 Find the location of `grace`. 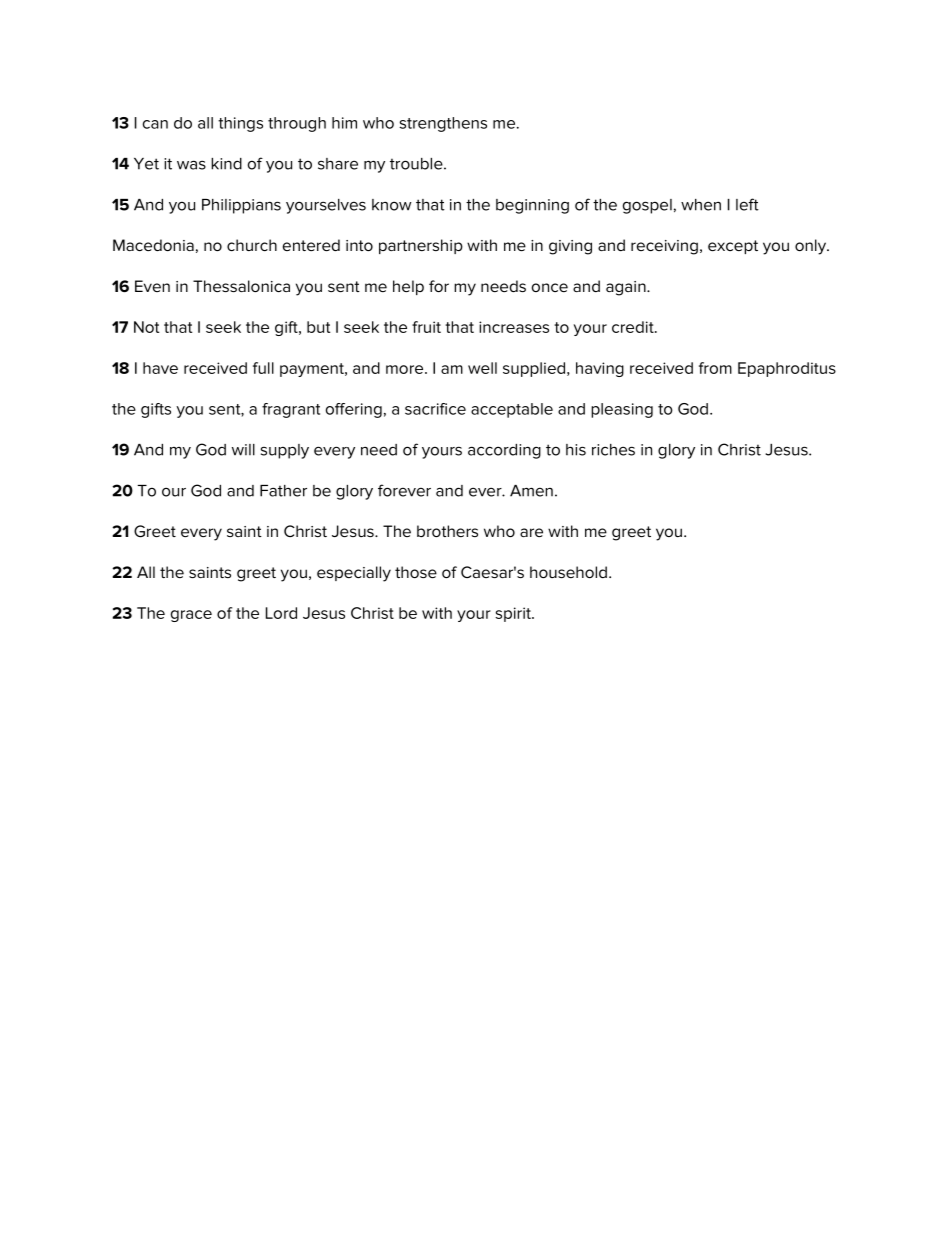

grace is located at coordinates (191, 616).
